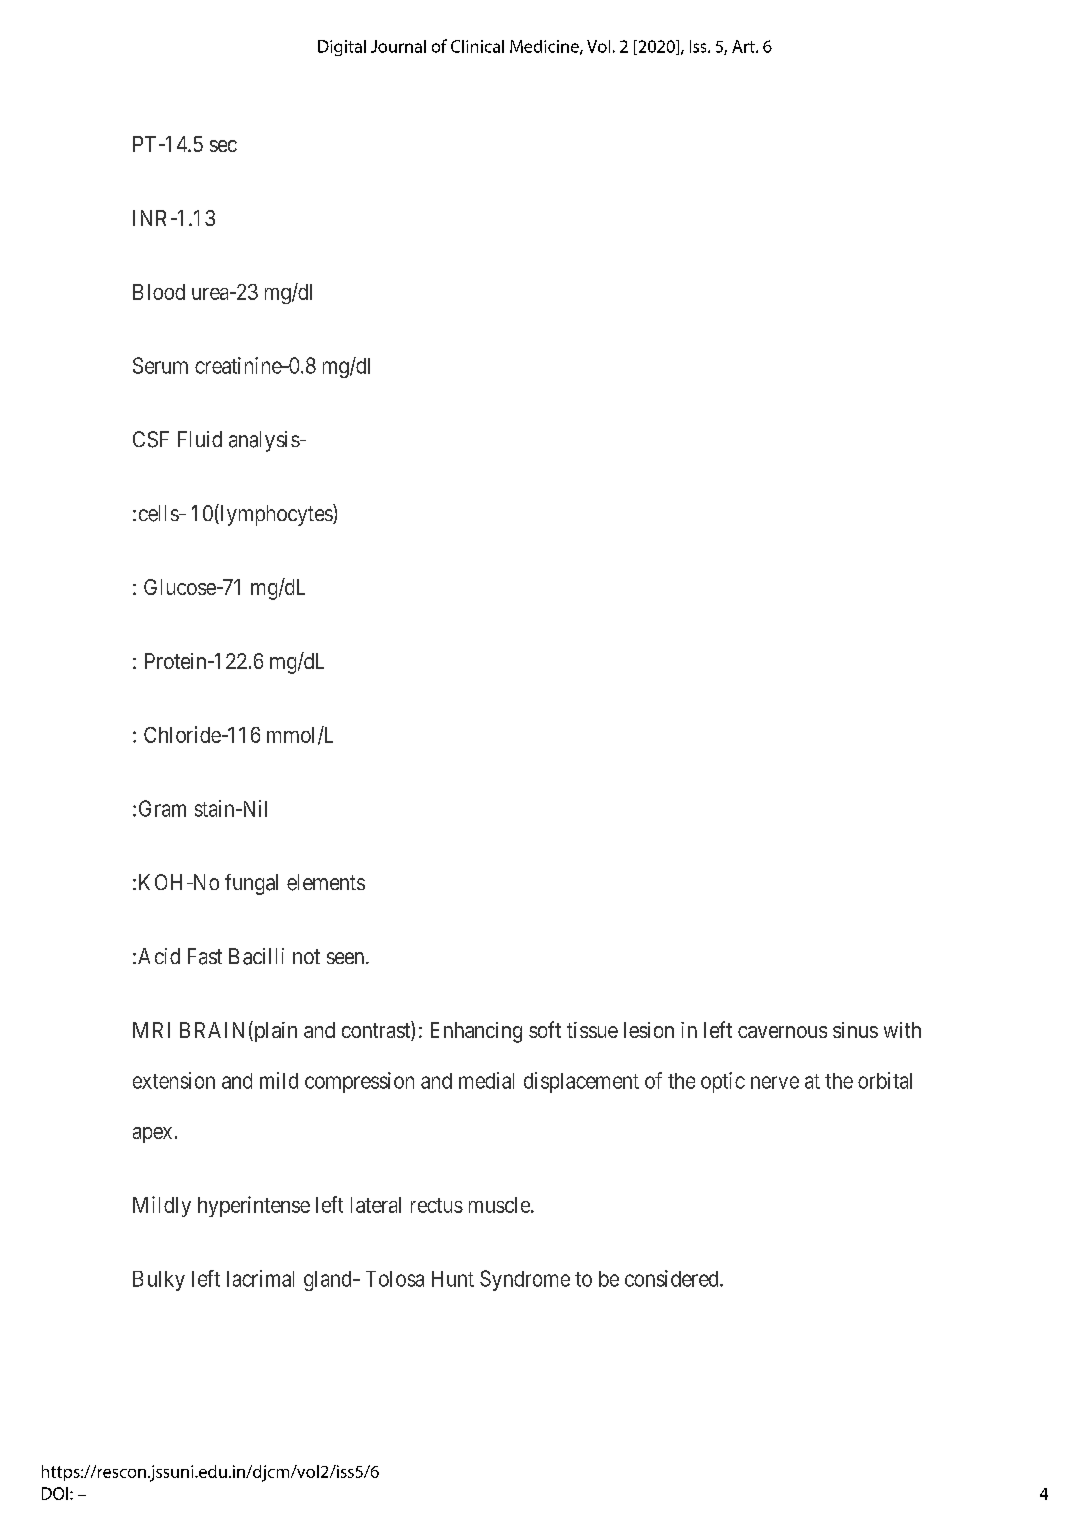  Describe the element at coordinates (744, 46) in the screenshot. I see `Art` at that location.
